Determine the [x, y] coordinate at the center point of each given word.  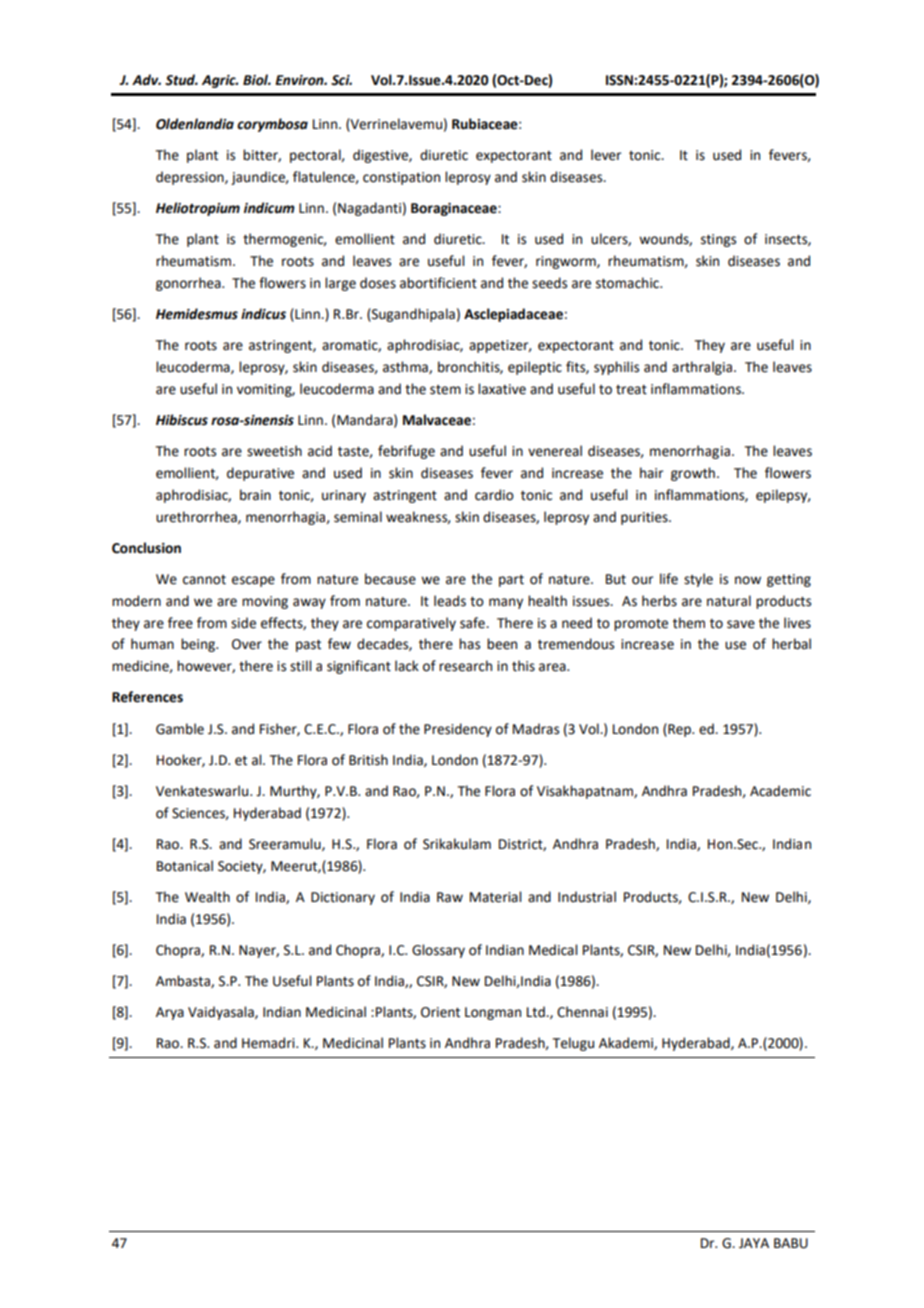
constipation [401, 178]
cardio [494, 495]
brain [255, 495]
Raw [450, 897]
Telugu [573, 1044]
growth [693, 474]
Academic [780, 791]
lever [606, 155]
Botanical [185, 866]
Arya [170, 1013]
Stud [181, 80]
